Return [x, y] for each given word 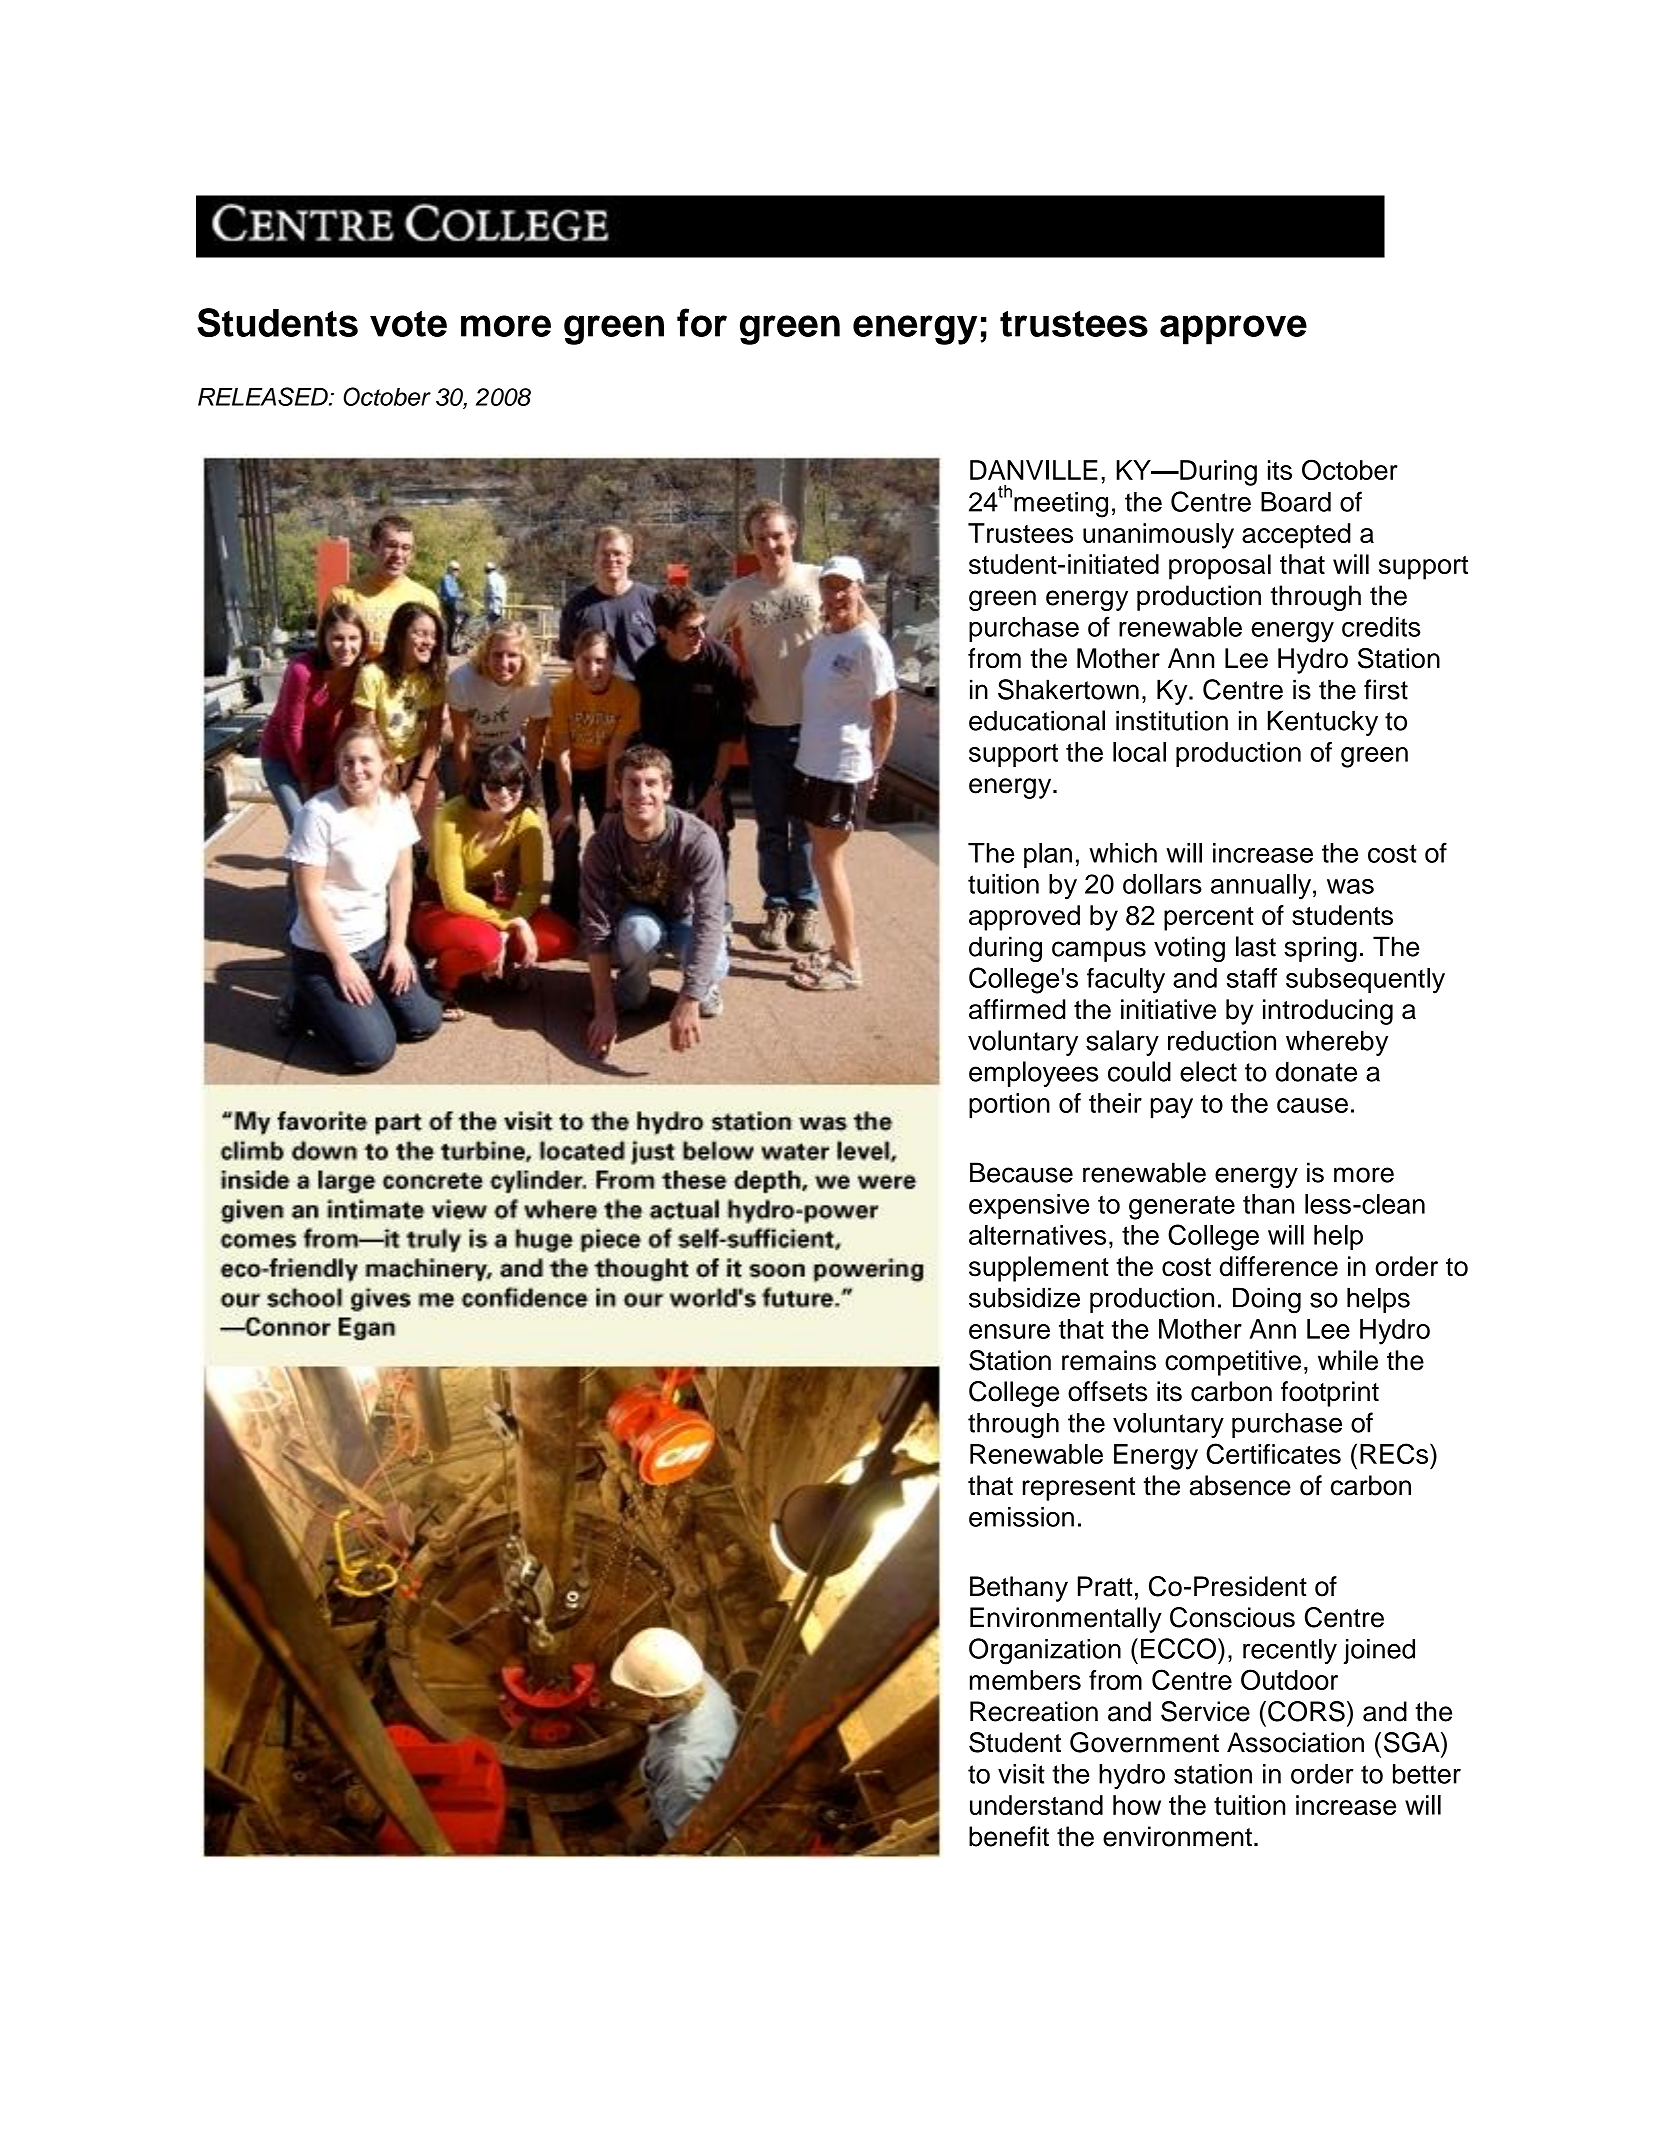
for [702, 322]
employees [1034, 1074]
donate [1316, 1071]
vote [408, 324]
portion [1009, 1106]
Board [1296, 502]
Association [1295, 1742]
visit [1021, 1774]
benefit [1009, 1836]
